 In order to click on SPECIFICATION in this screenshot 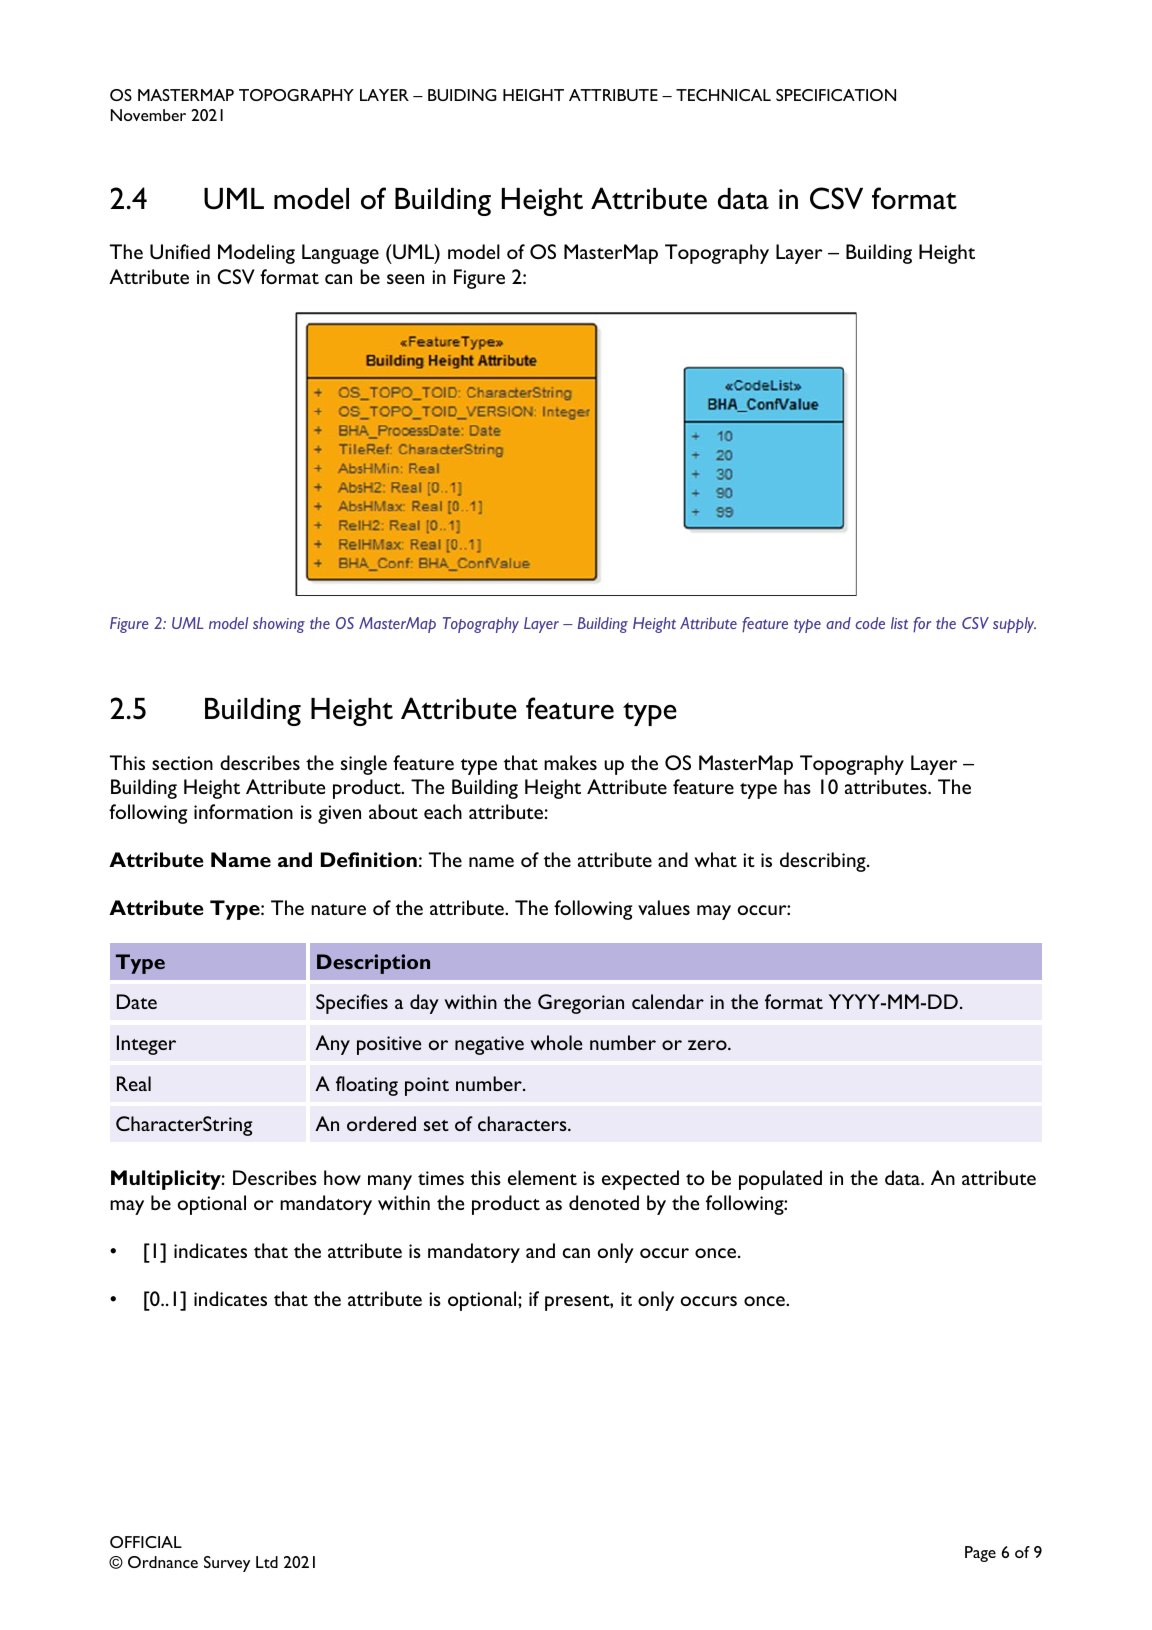, I will do `click(836, 95)`.
